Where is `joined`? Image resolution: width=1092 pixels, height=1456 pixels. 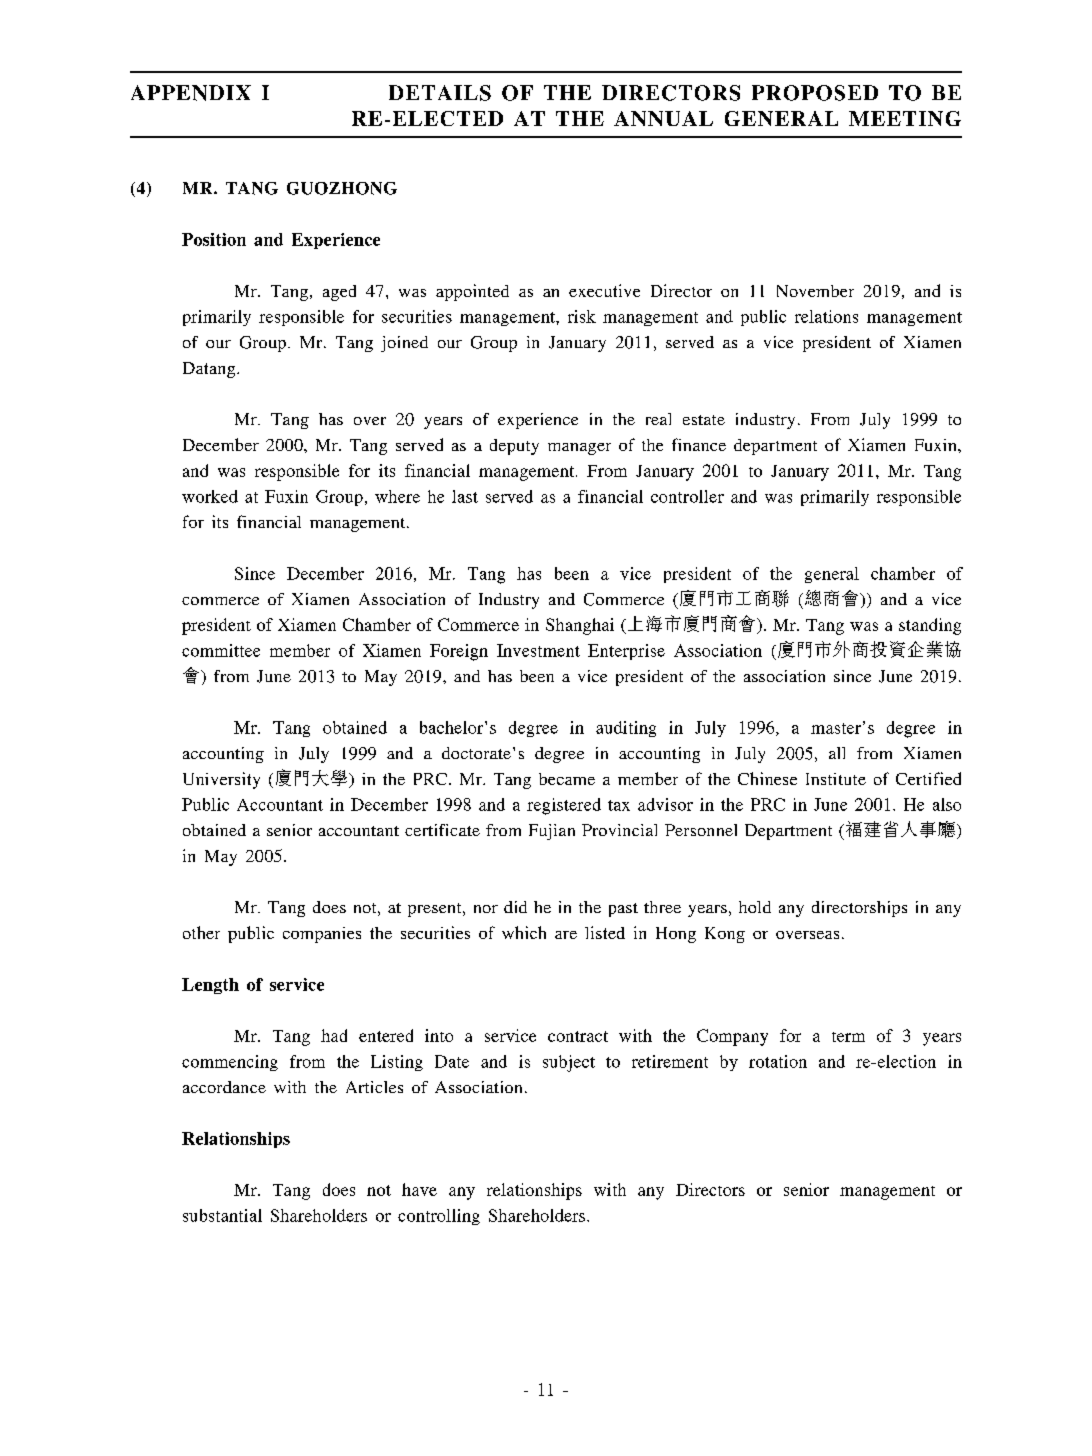 joined is located at coordinates (404, 344).
